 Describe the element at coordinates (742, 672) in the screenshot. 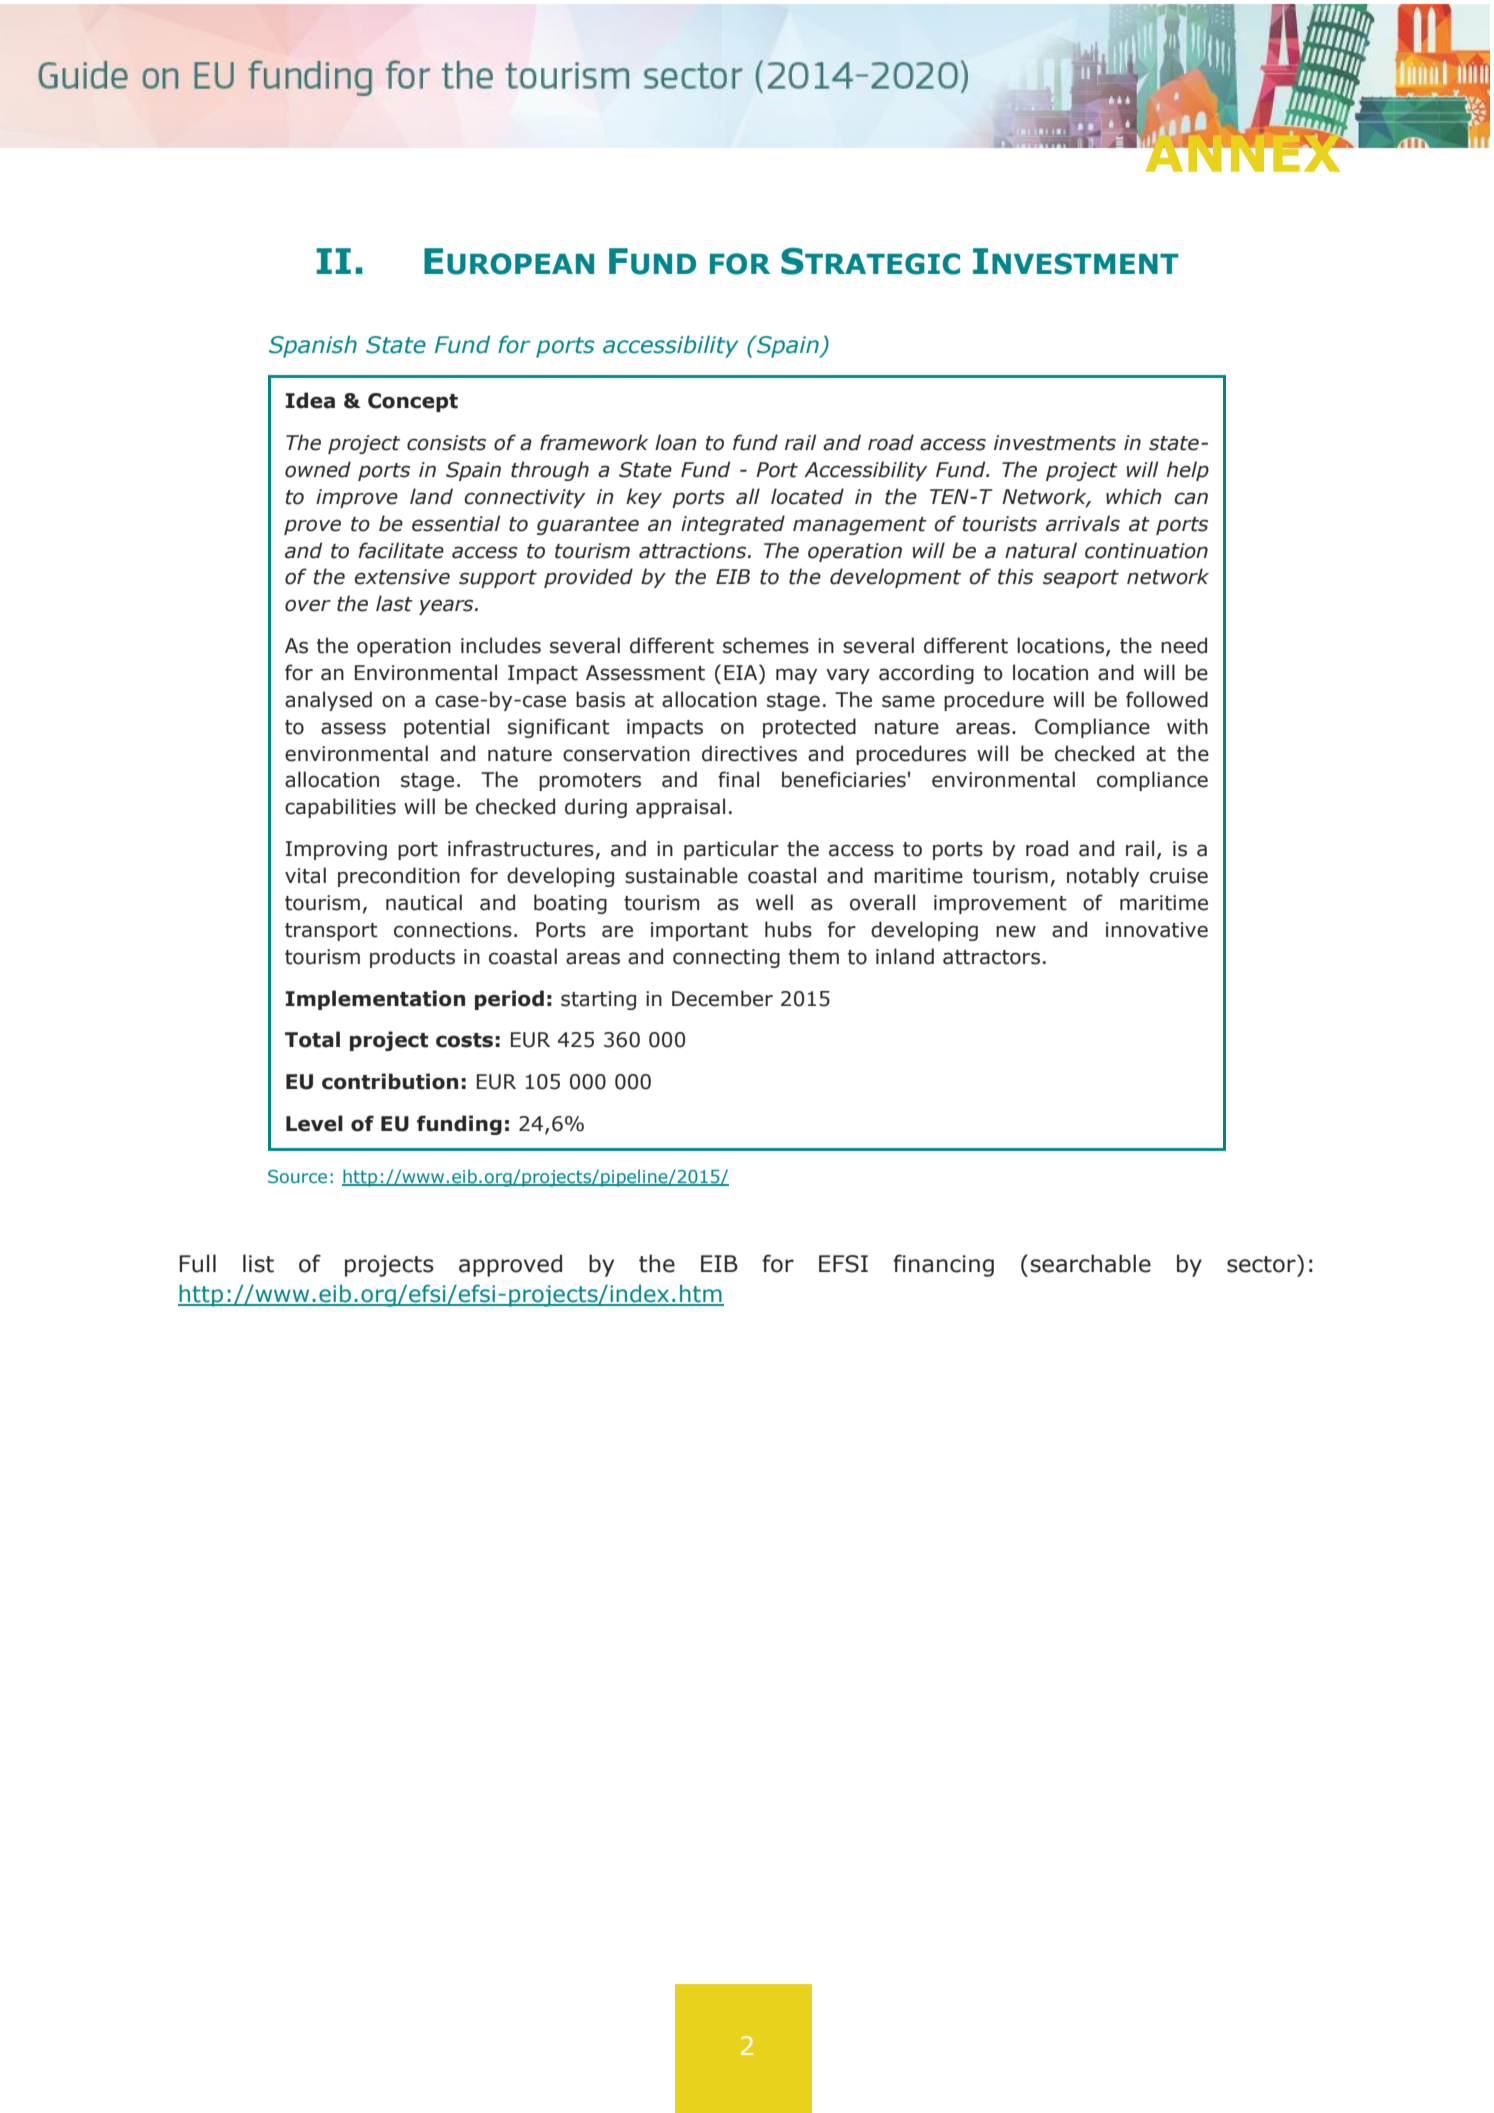

I see `EIA` at that location.
